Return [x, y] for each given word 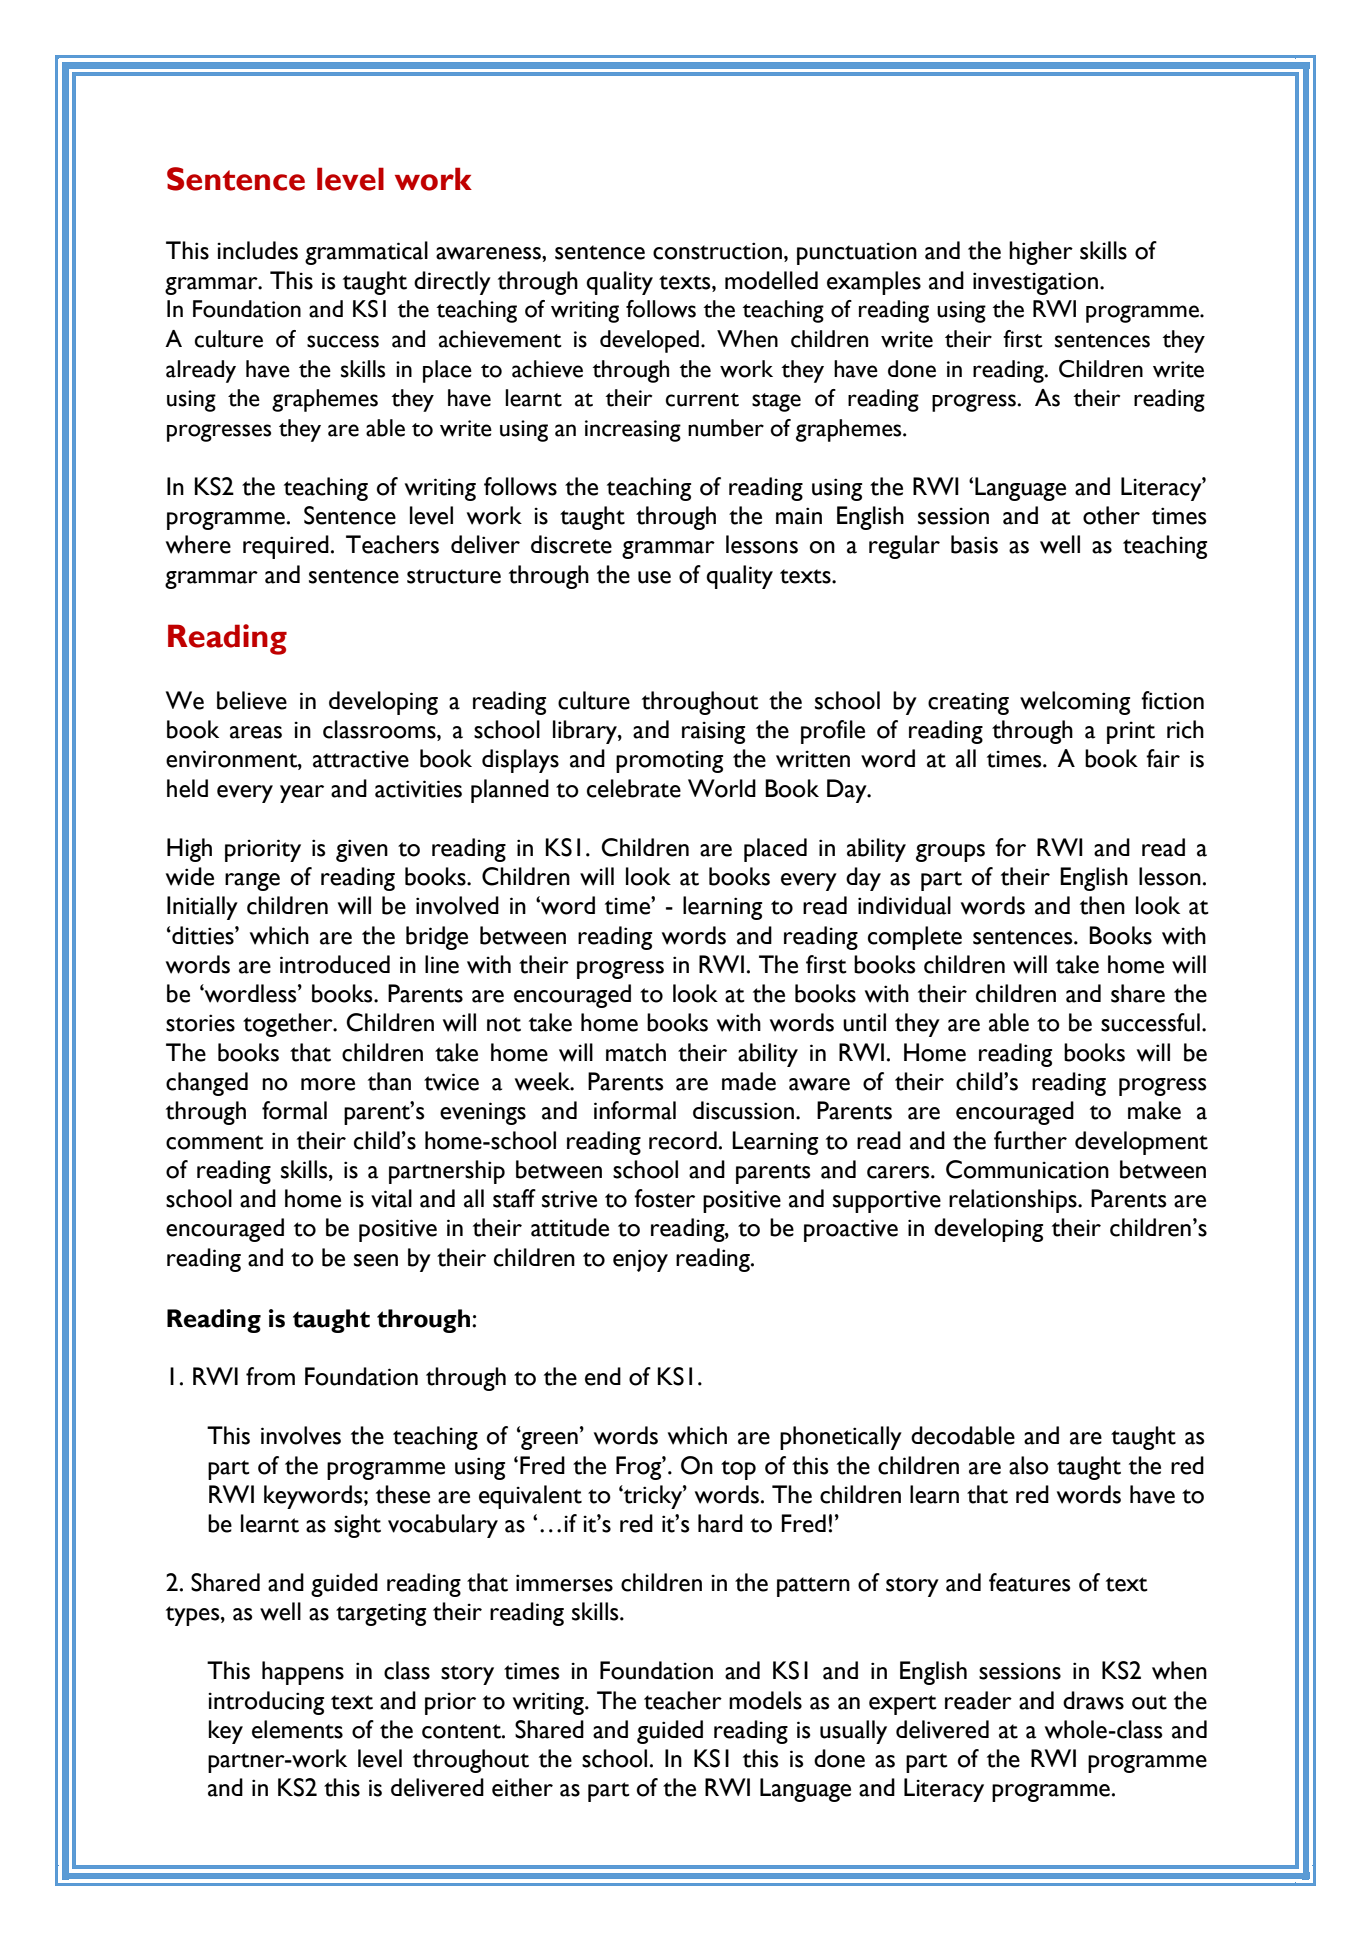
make [1154, 1110]
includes [257, 250]
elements [297, 1729]
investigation [1035, 283]
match [636, 1052]
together [289, 1025]
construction [717, 251]
